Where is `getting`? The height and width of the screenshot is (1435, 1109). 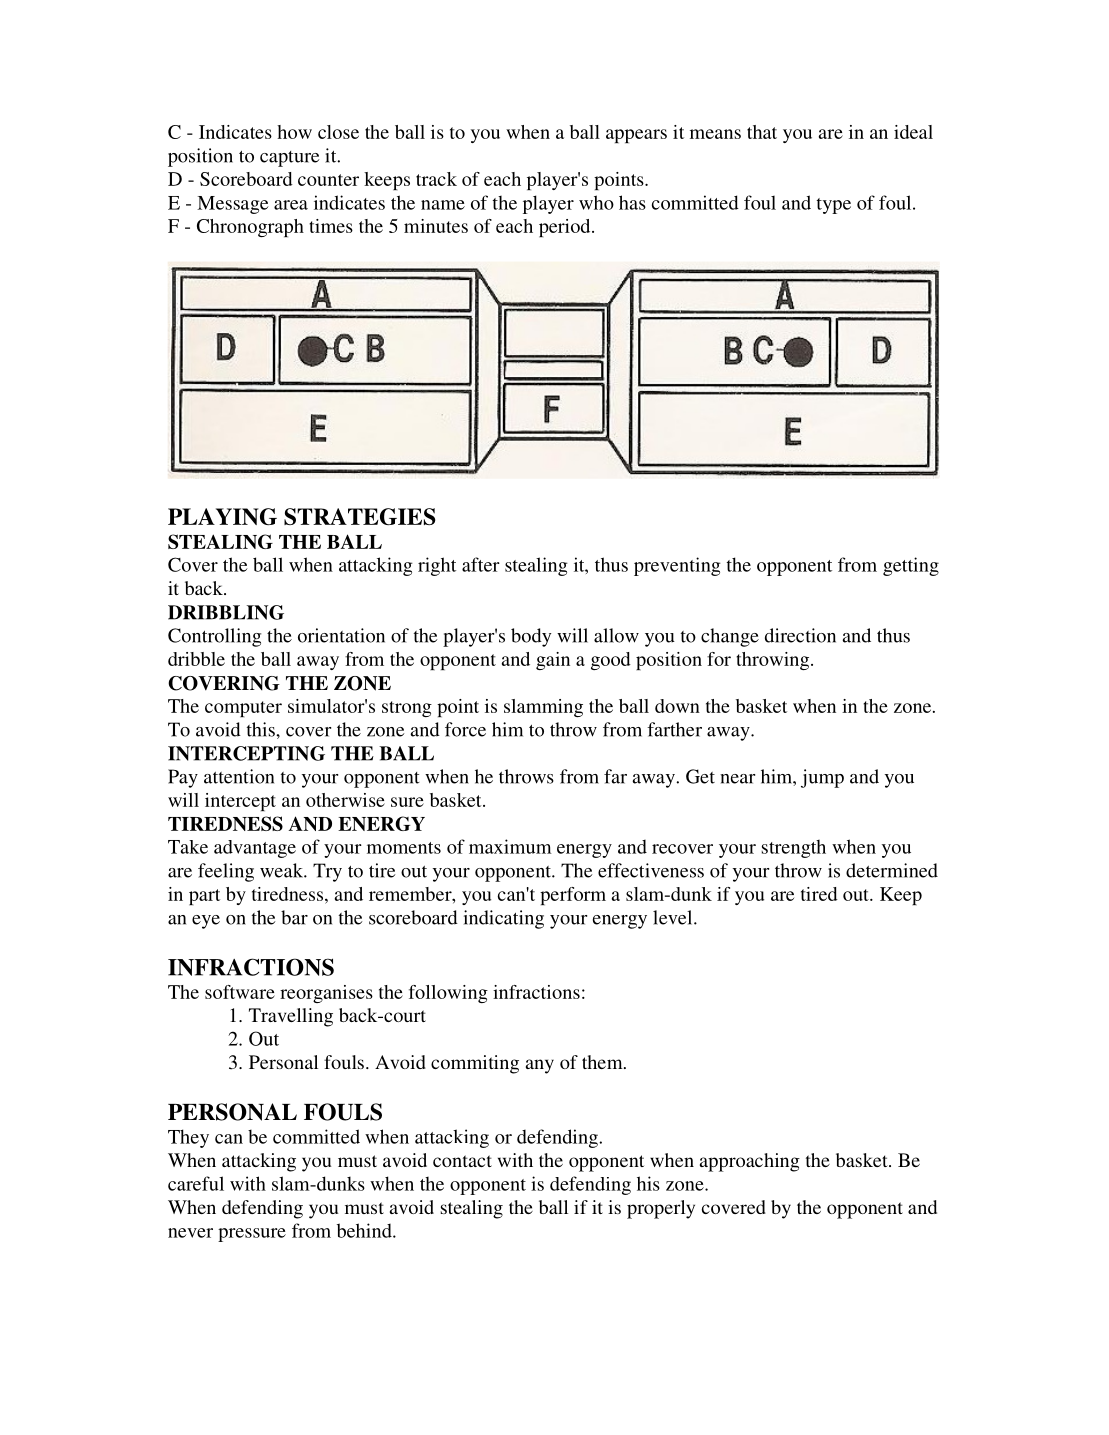 getting is located at coordinates (911, 566).
